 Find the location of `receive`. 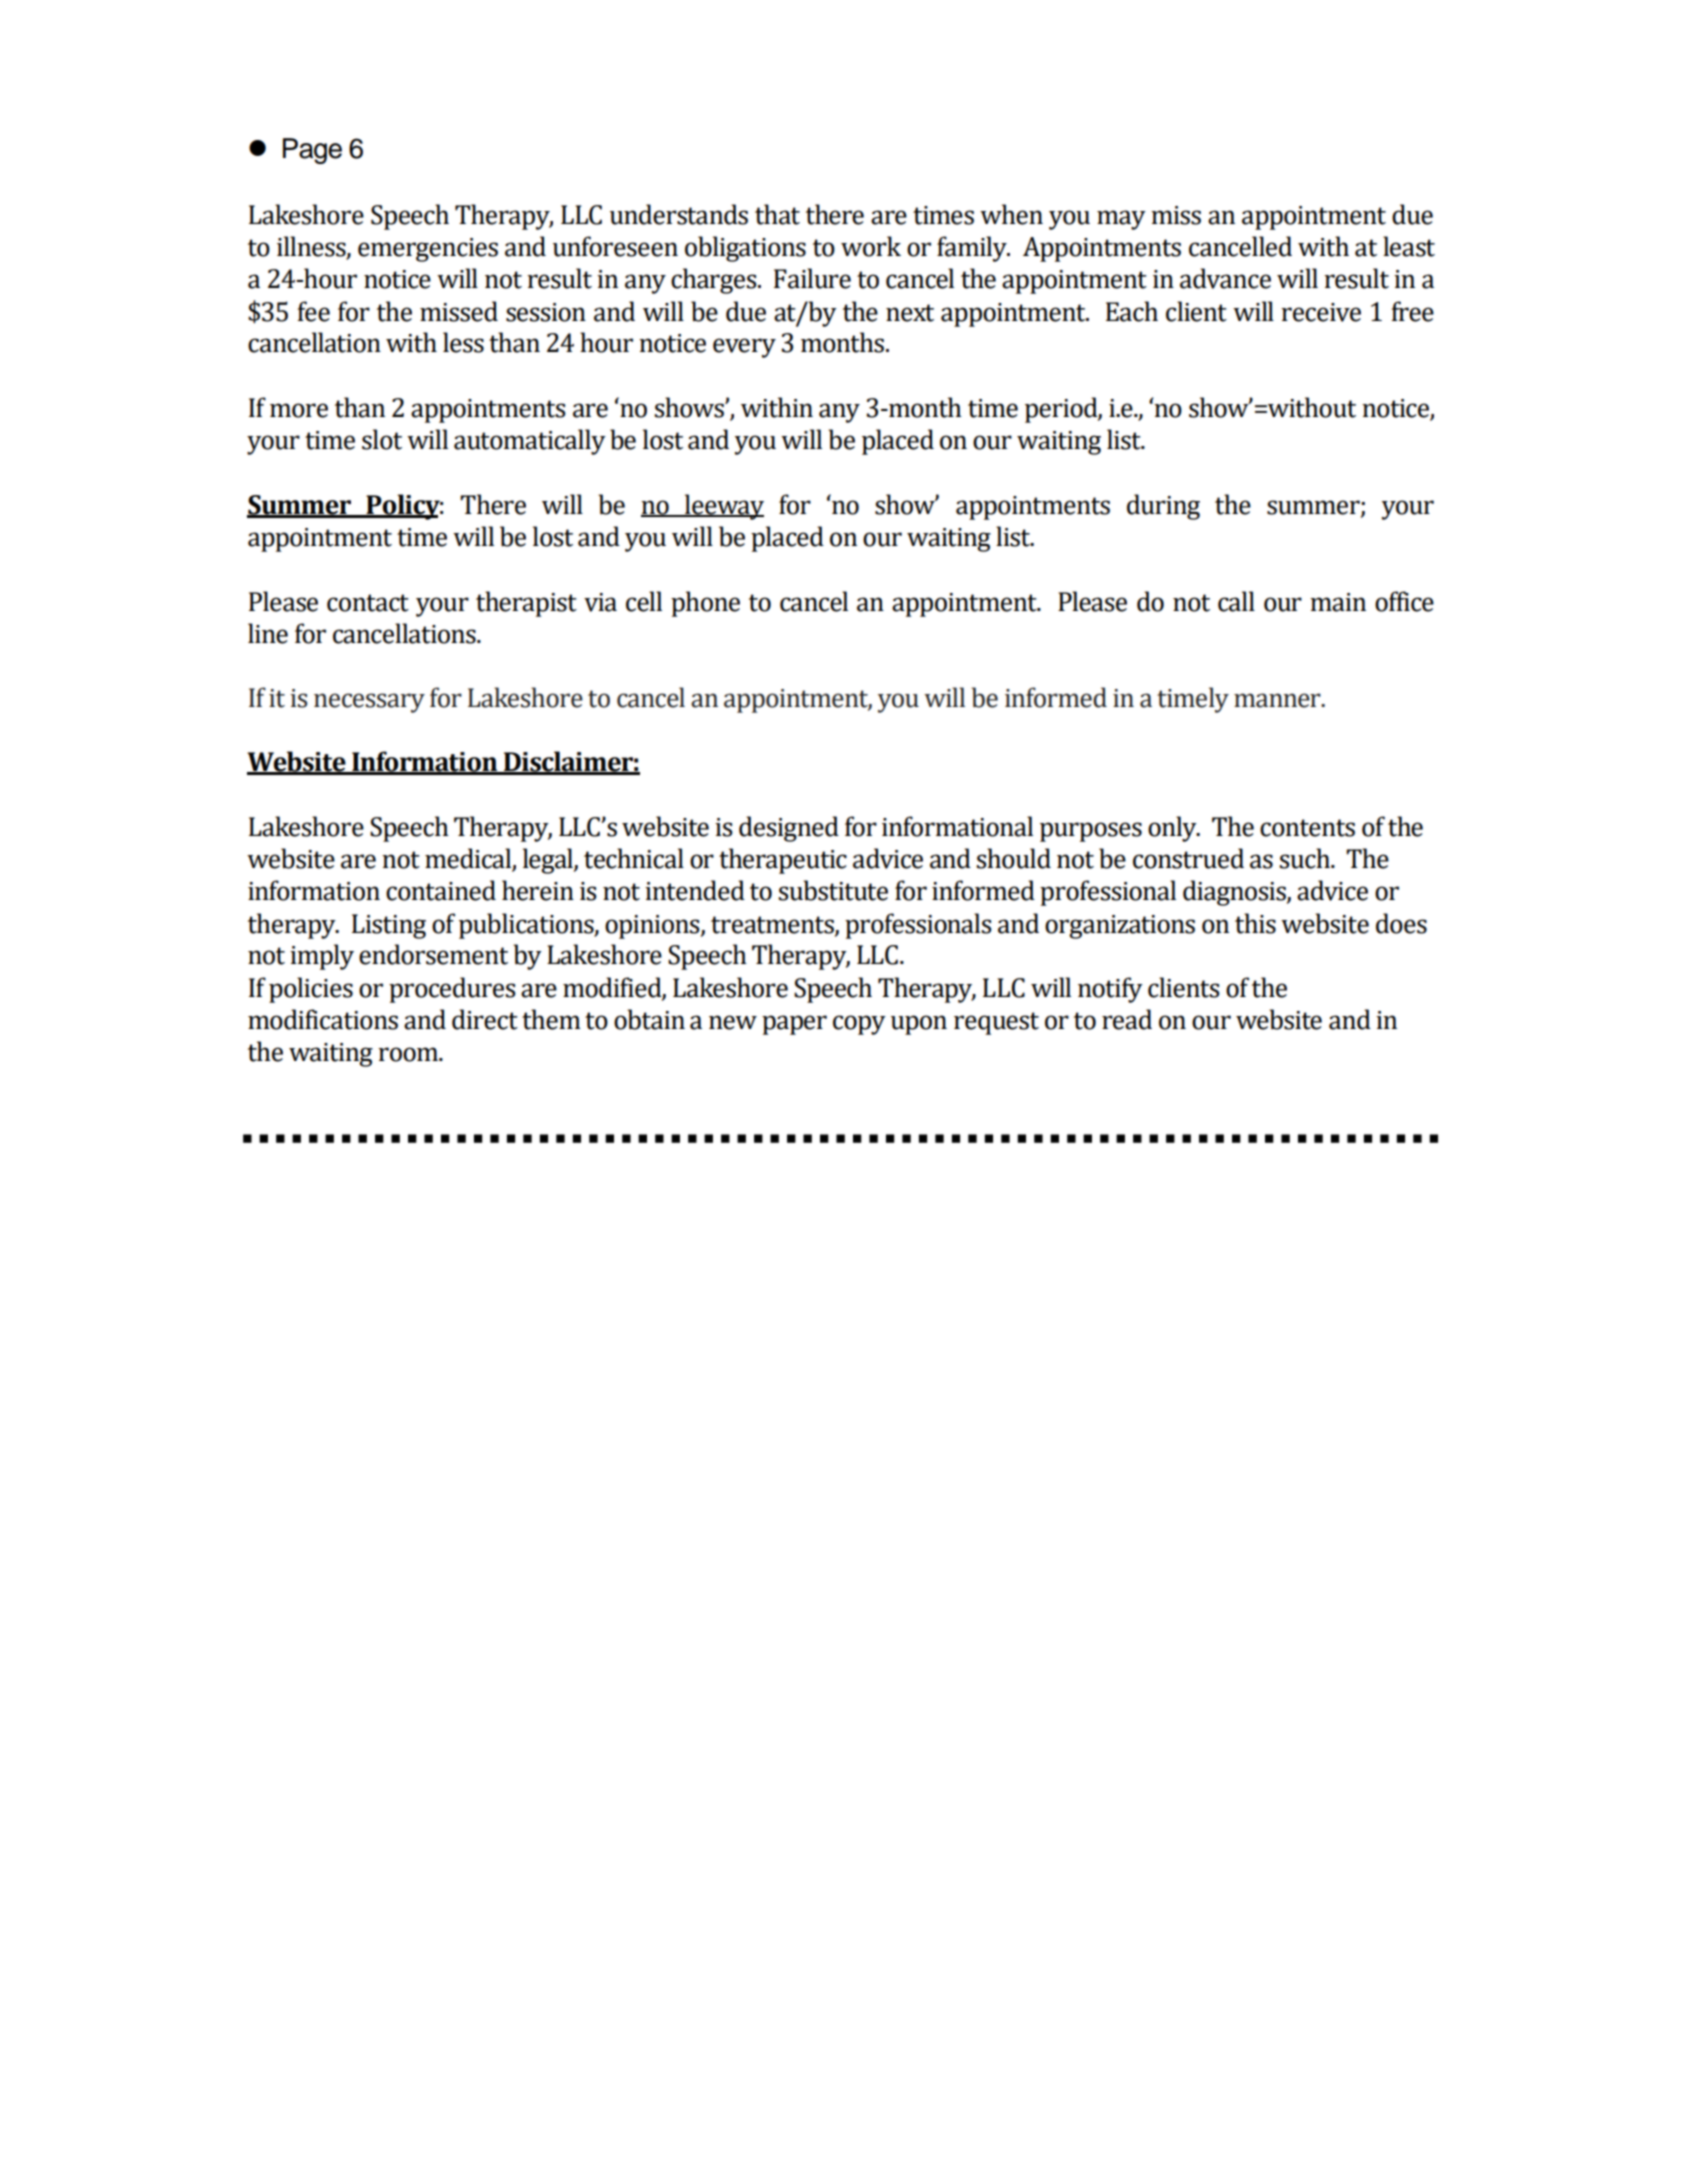

receive is located at coordinates (1321, 312).
